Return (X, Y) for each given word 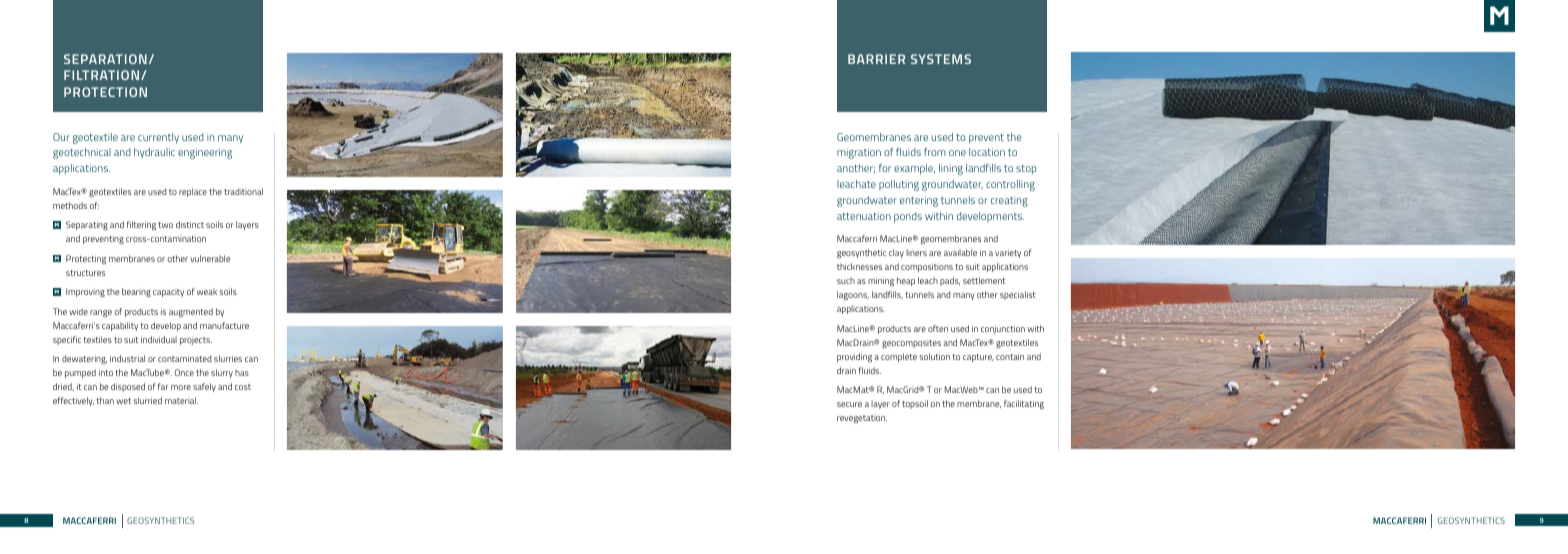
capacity (168, 293)
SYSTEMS (941, 59)
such (846, 280)
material (181, 400)
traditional (243, 191)
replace (193, 192)
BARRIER (876, 59)
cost (243, 387)
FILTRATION (101, 75)
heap (906, 281)
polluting (899, 185)
